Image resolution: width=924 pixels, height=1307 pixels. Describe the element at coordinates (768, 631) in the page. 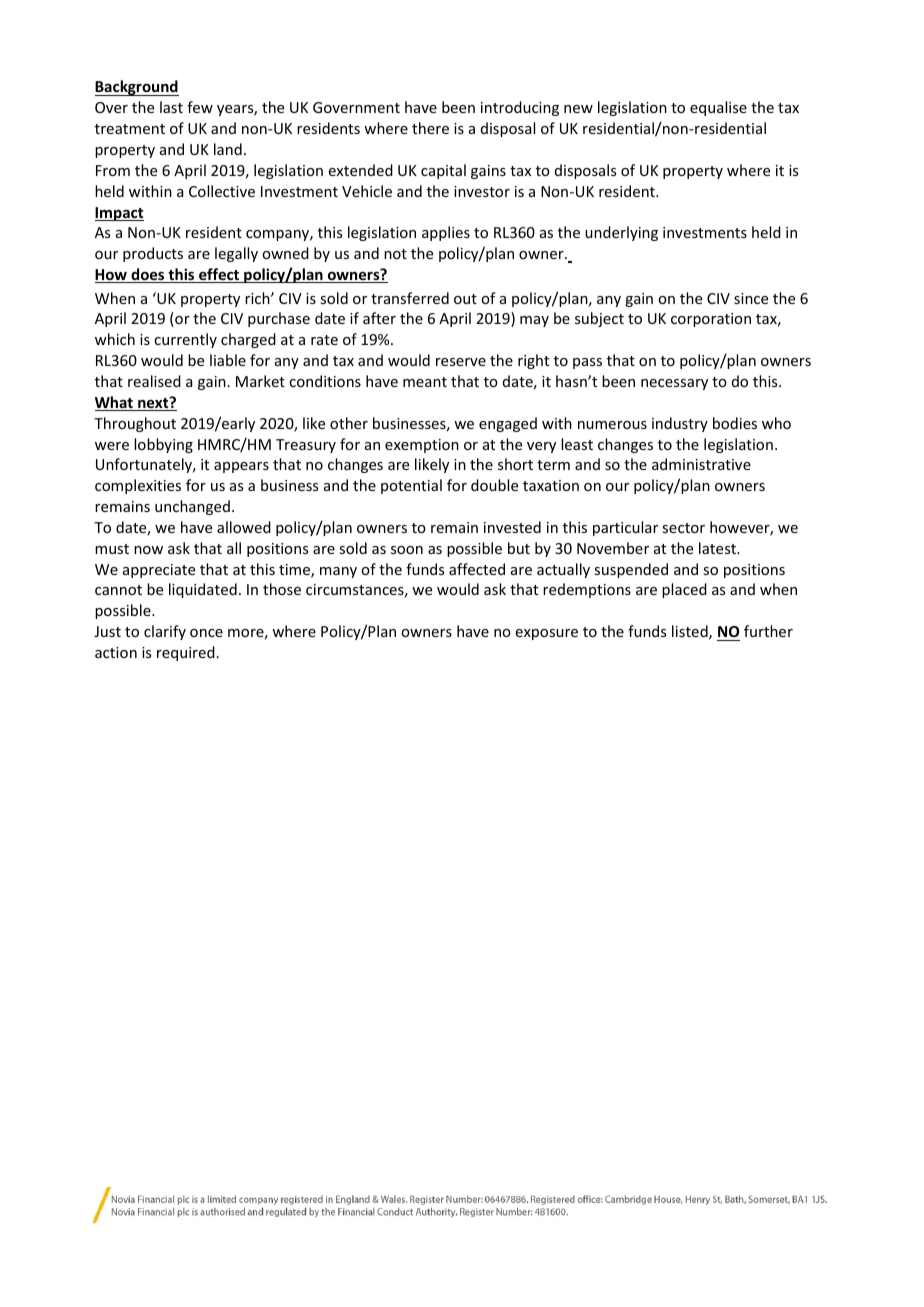

I see `further` at that location.
